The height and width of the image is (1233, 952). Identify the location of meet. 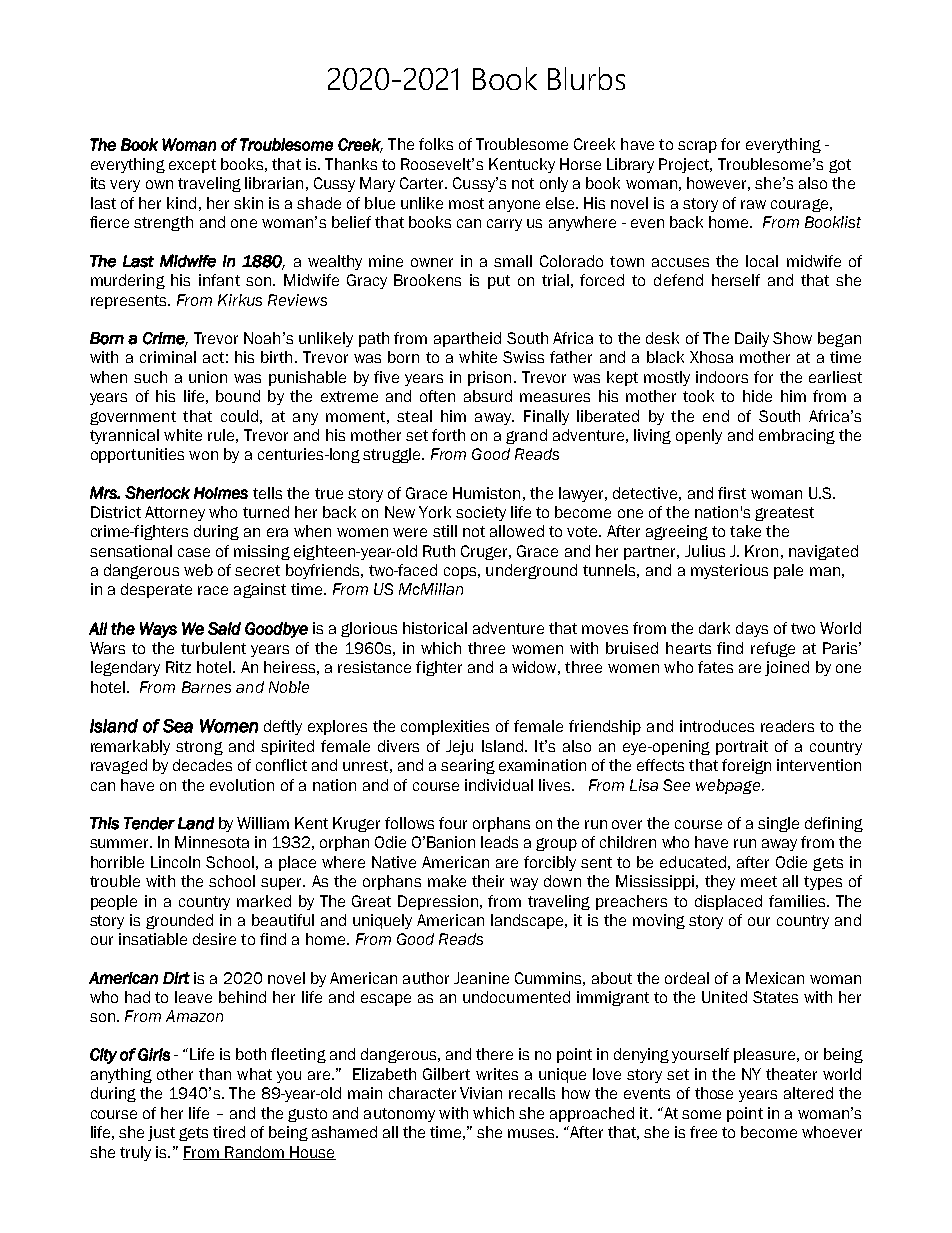
(759, 881).
